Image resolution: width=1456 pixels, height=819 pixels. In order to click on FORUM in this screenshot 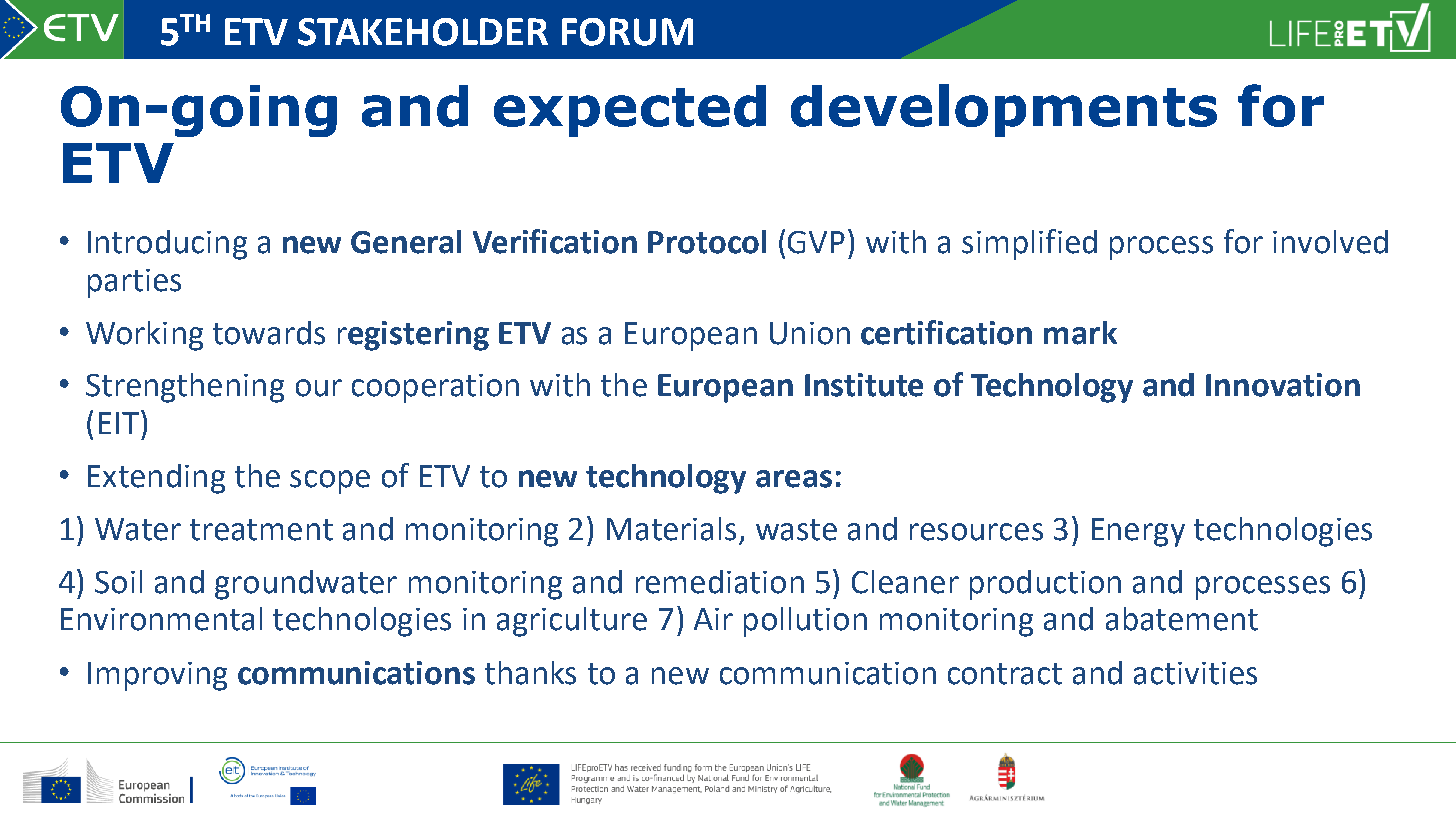, I will do `click(627, 32)`.
